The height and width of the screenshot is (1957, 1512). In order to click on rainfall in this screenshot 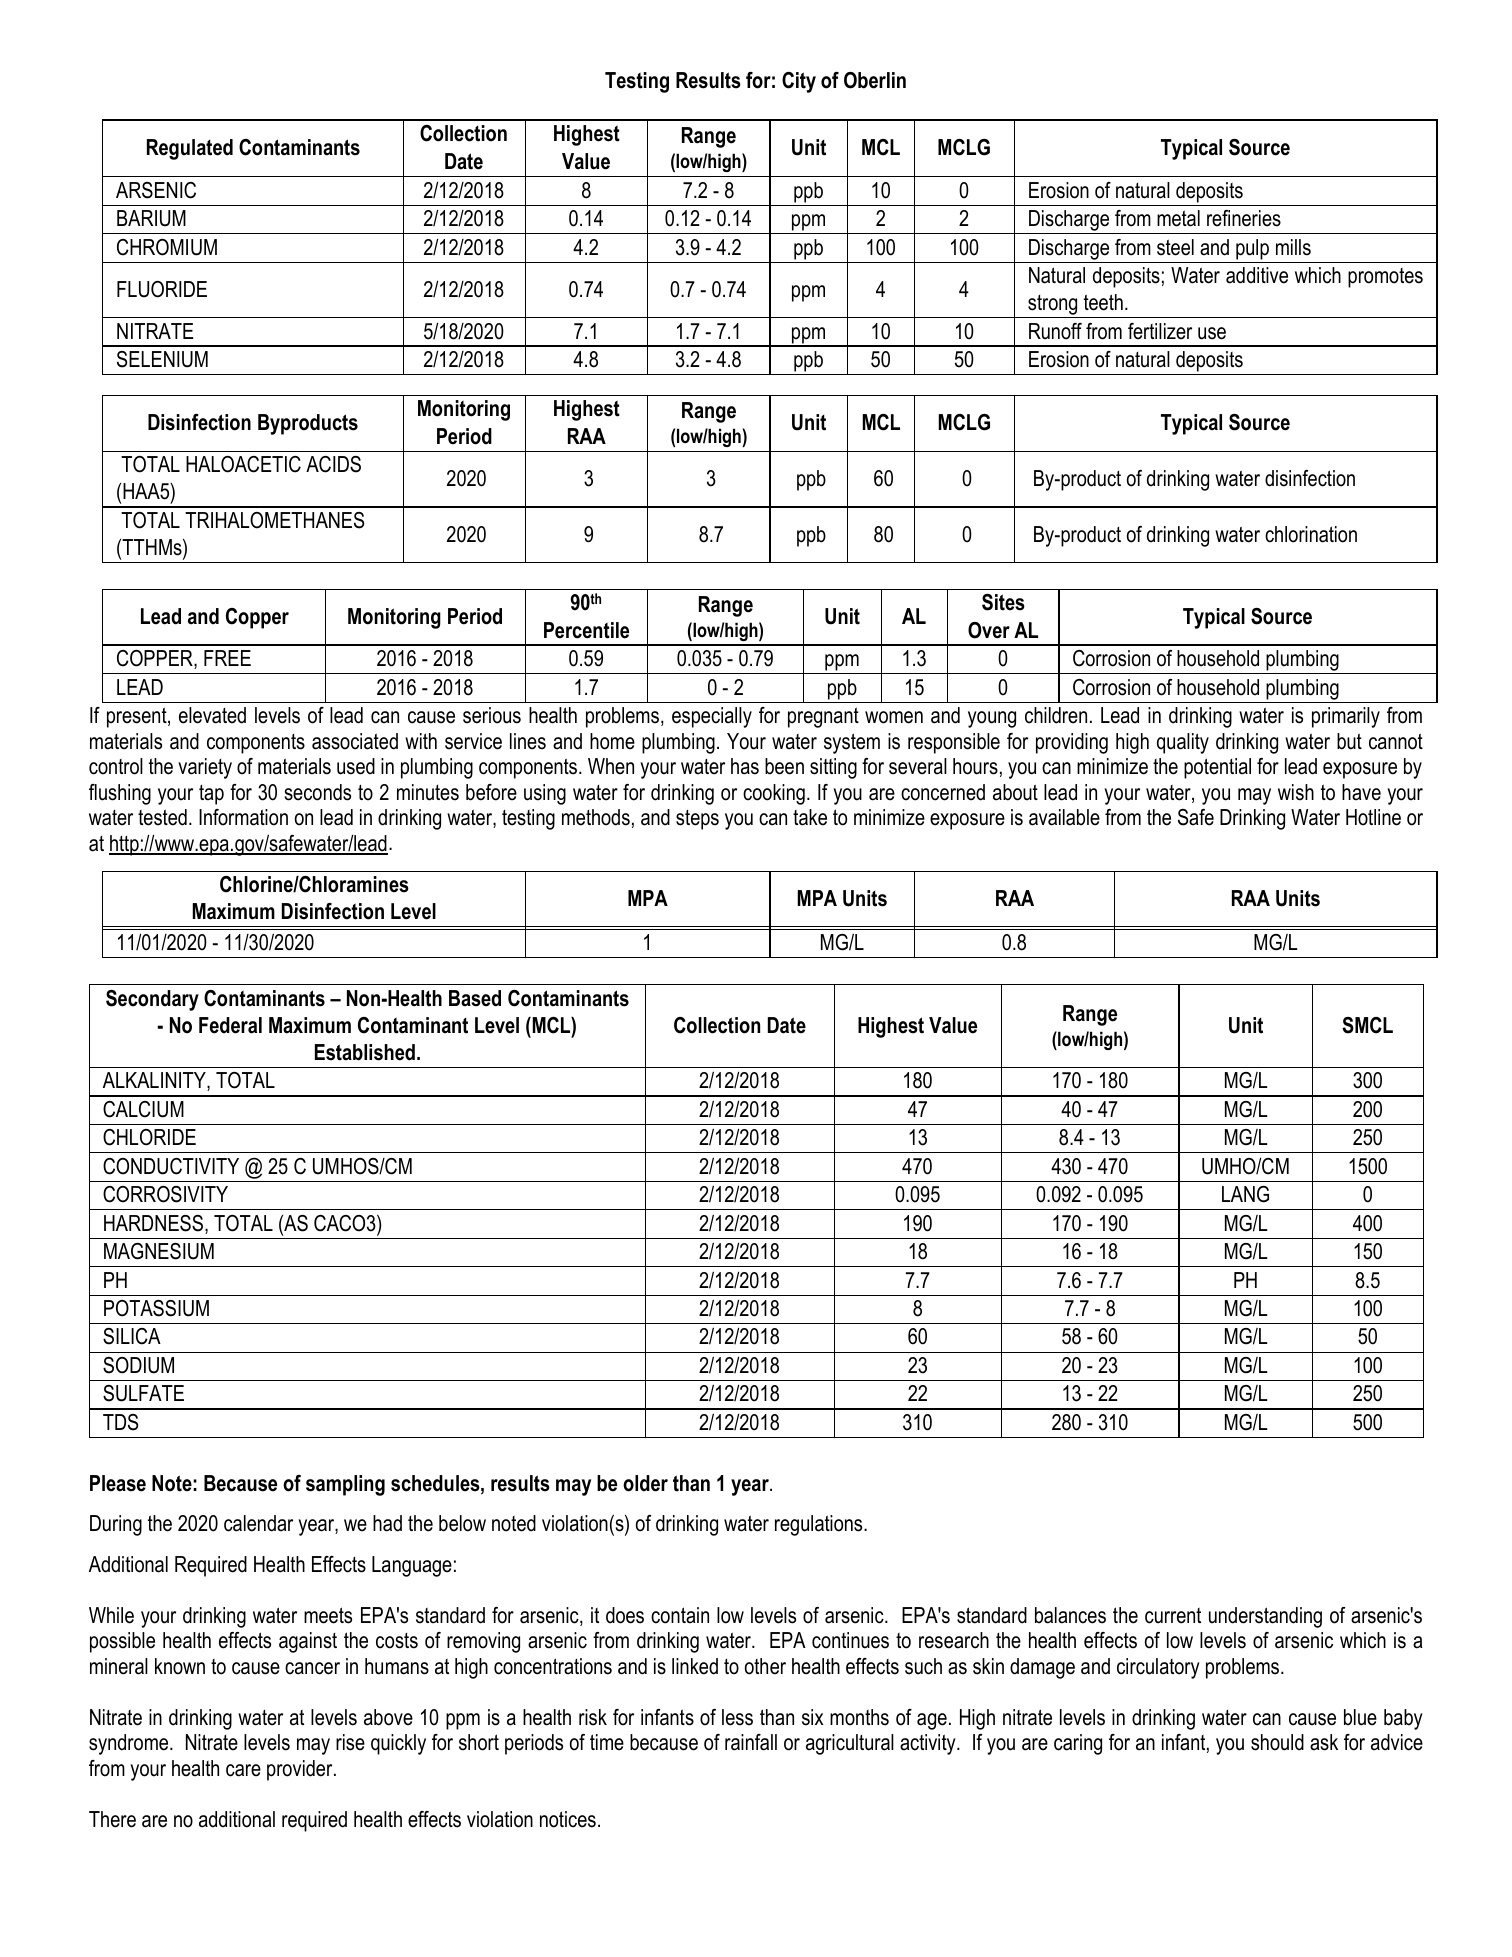, I will do `click(751, 1742)`.
